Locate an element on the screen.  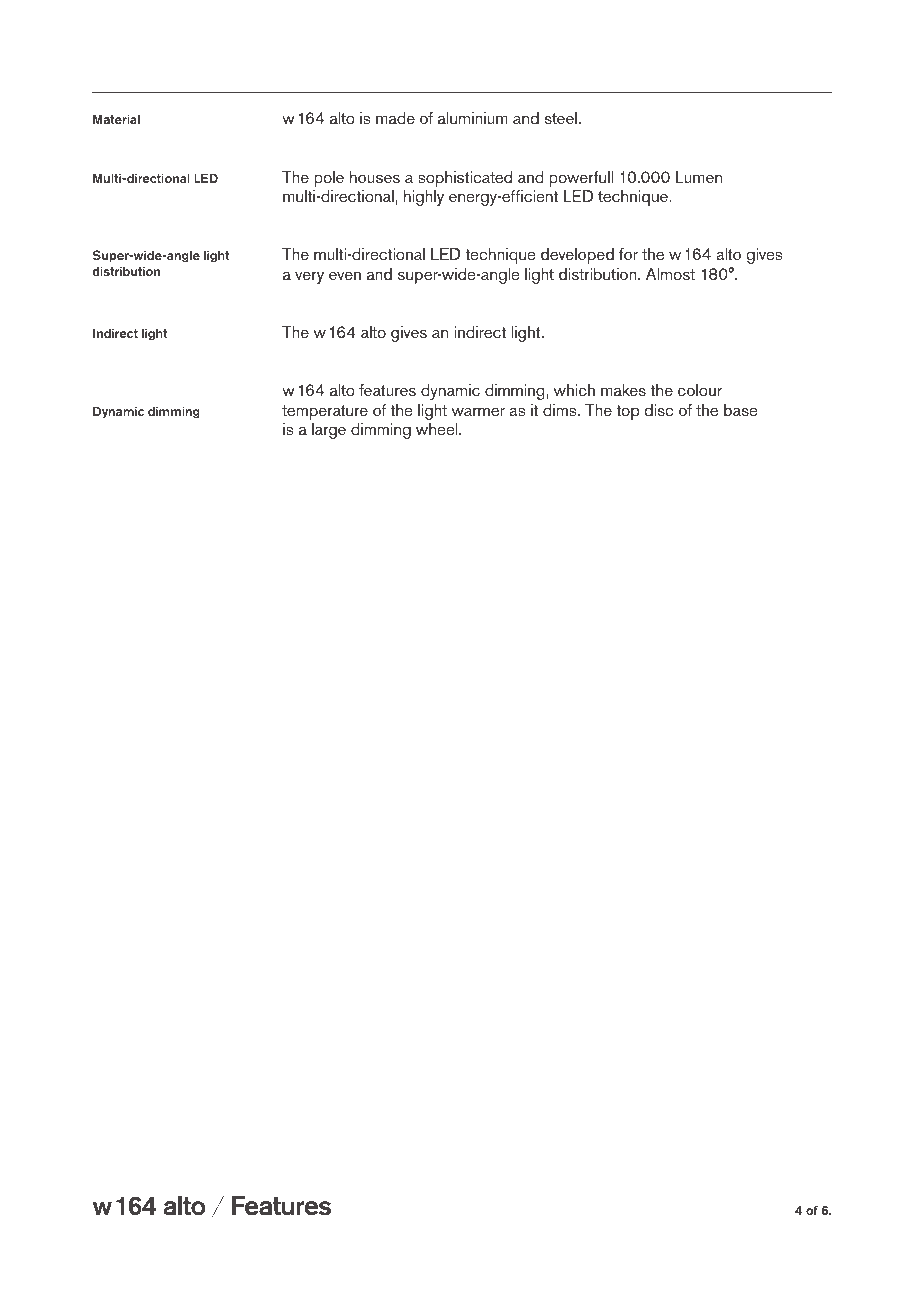
temperature is located at coordinates (325, 412).
